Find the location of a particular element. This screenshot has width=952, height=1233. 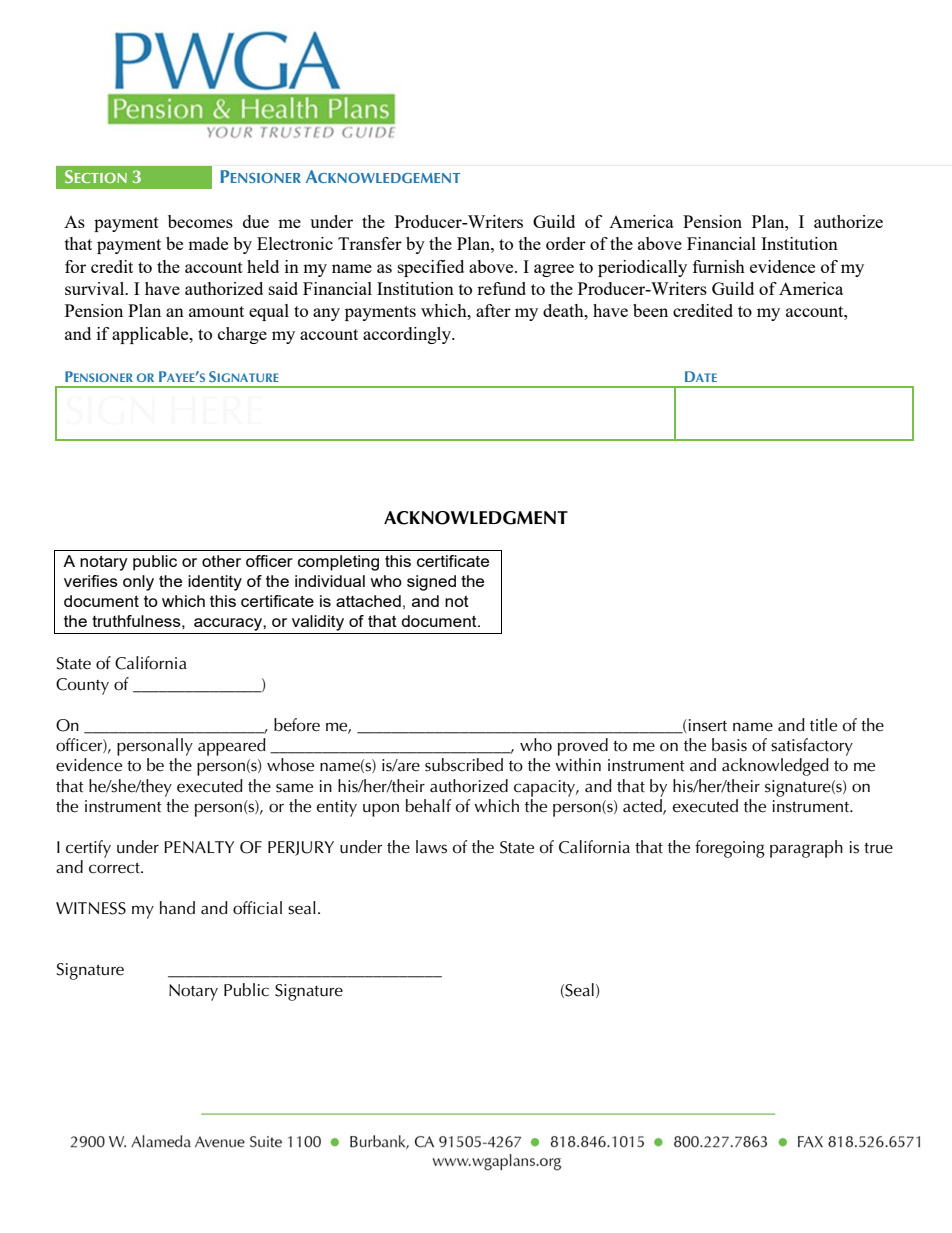

other is located at coordinates (221, 561).
